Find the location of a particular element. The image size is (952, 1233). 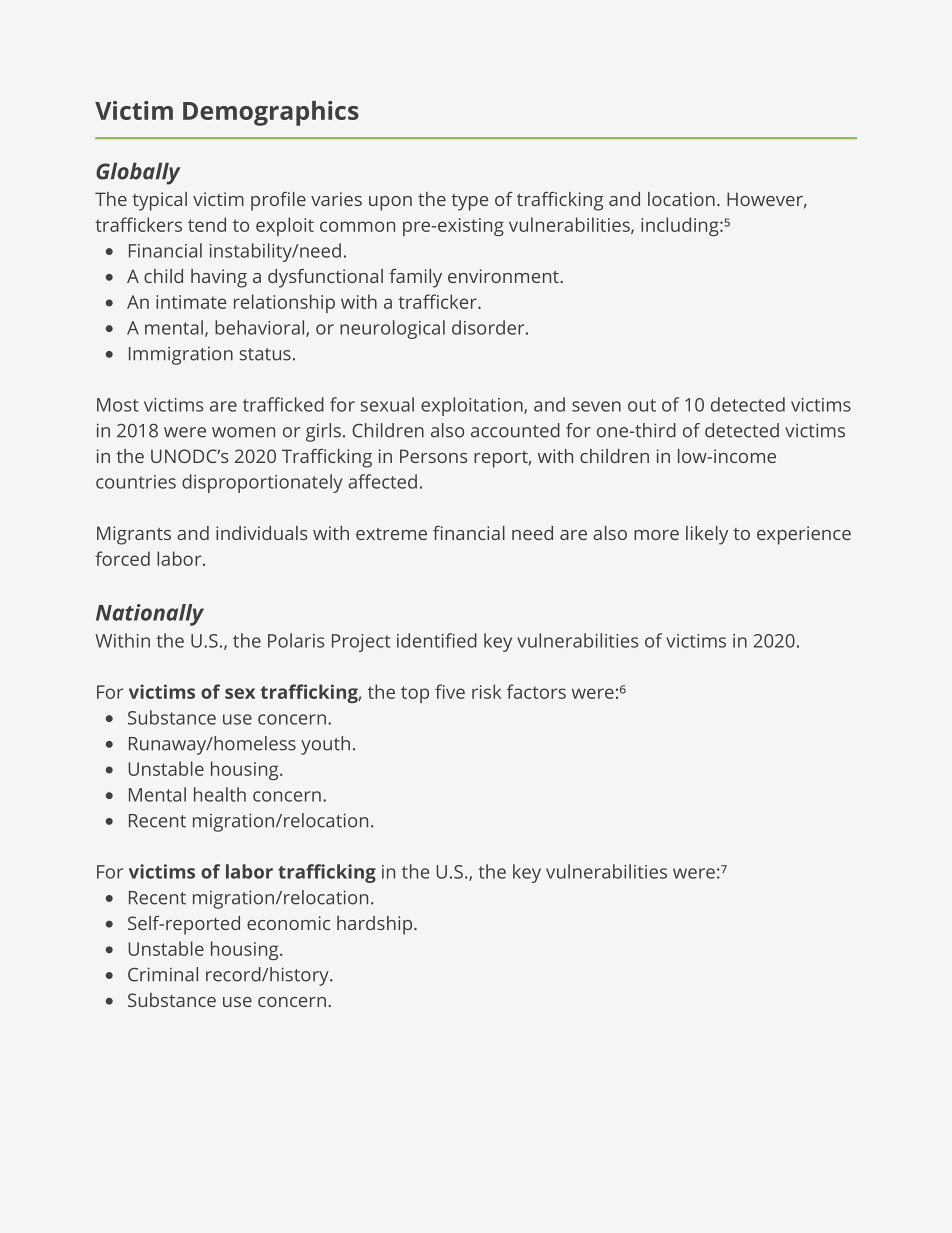

hardship is located at coordinates (374, 925).
